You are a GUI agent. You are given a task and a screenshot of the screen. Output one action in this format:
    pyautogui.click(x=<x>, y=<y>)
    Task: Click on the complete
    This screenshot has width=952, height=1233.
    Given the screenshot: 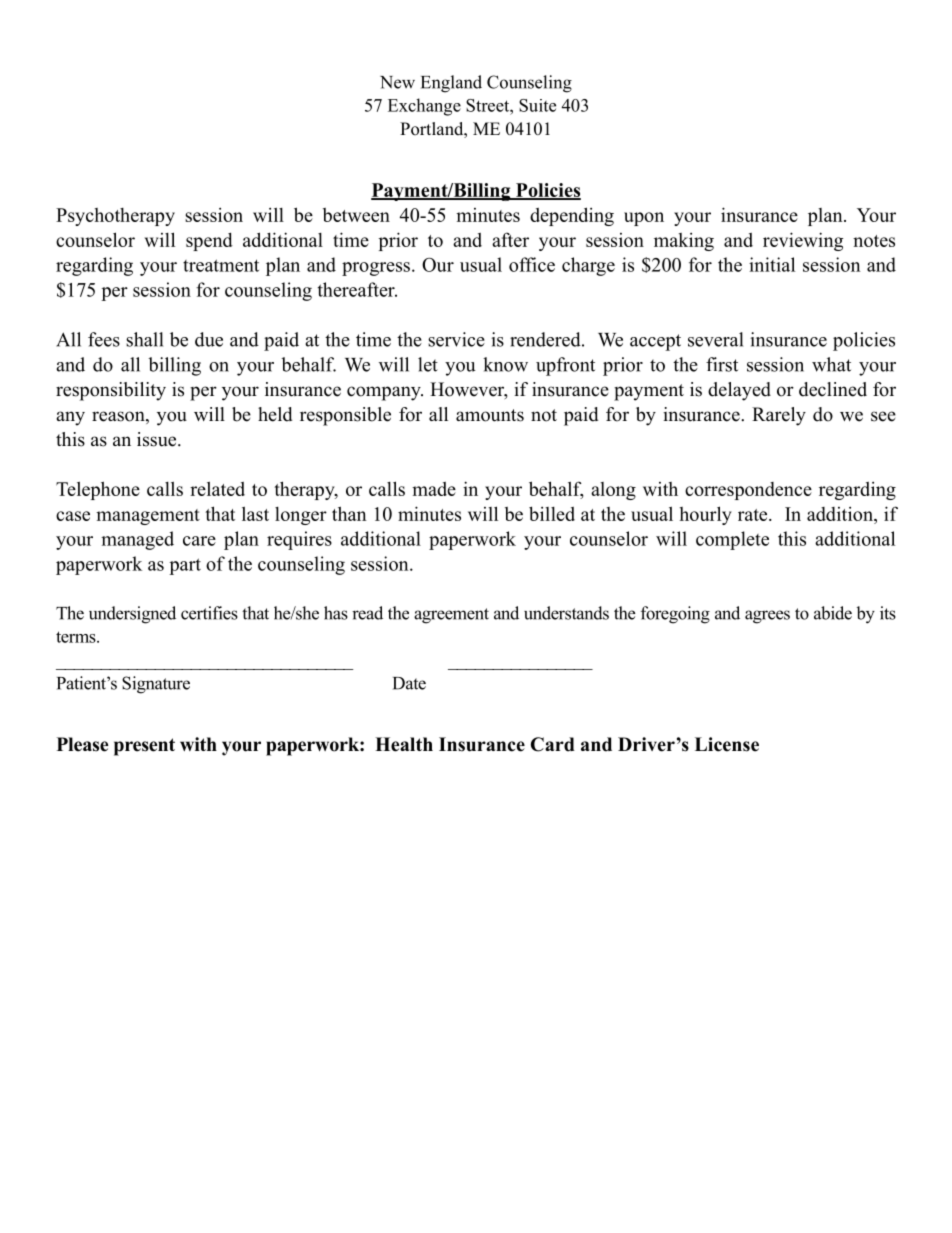 What is the action you would take?
    pyautogui.click(x=732, y=540)
